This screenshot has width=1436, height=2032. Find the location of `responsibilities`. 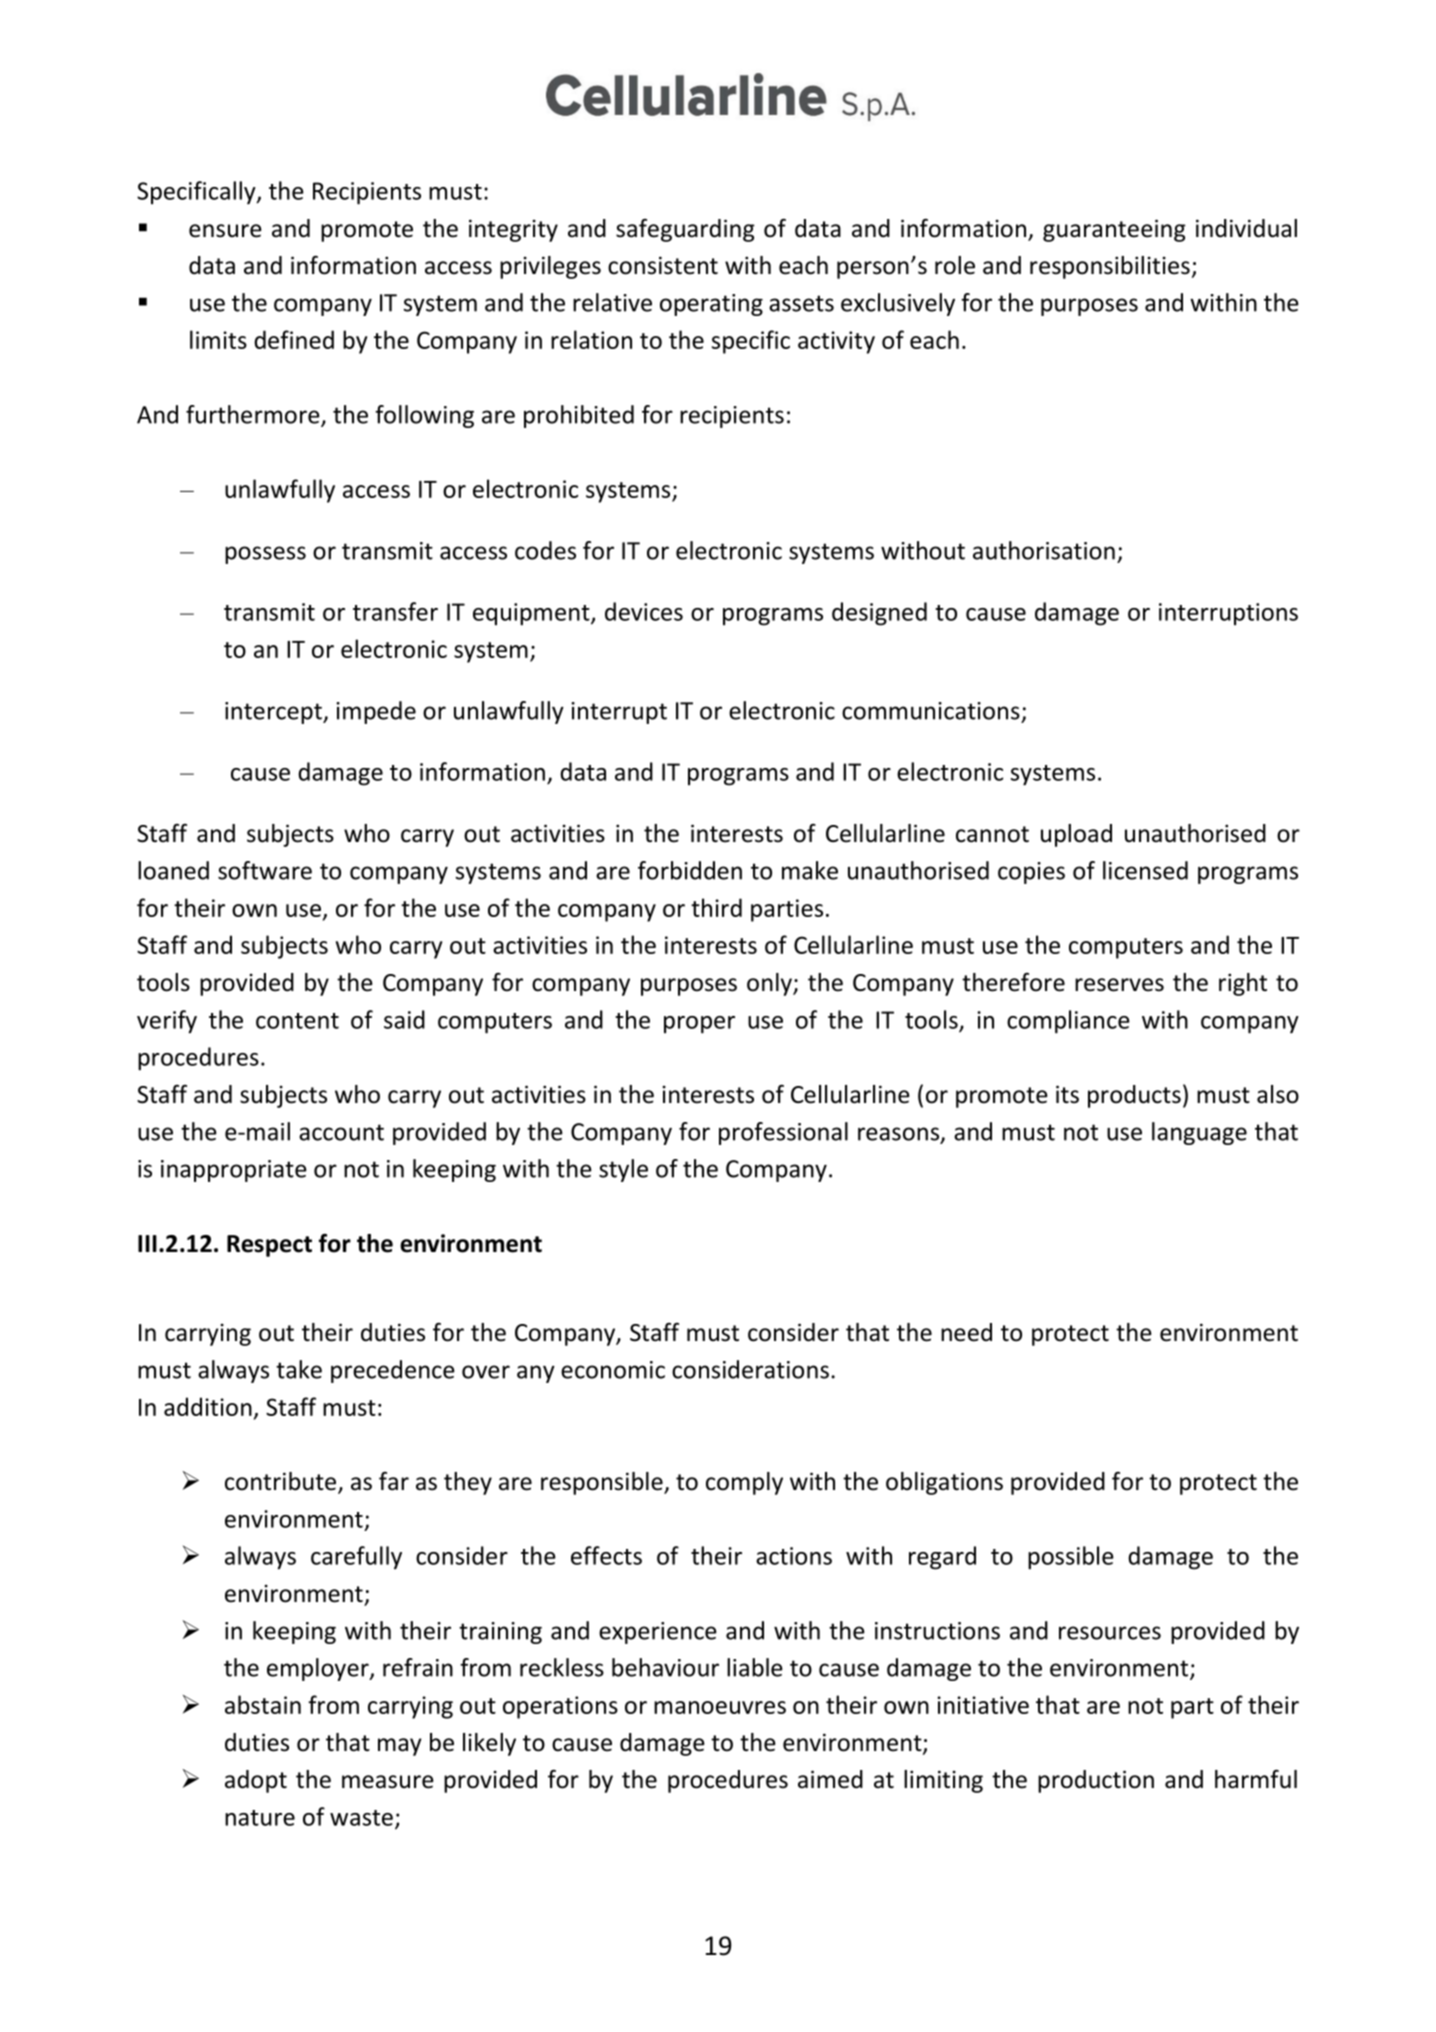

responsibilities is located at coordinates (1110, 267).
